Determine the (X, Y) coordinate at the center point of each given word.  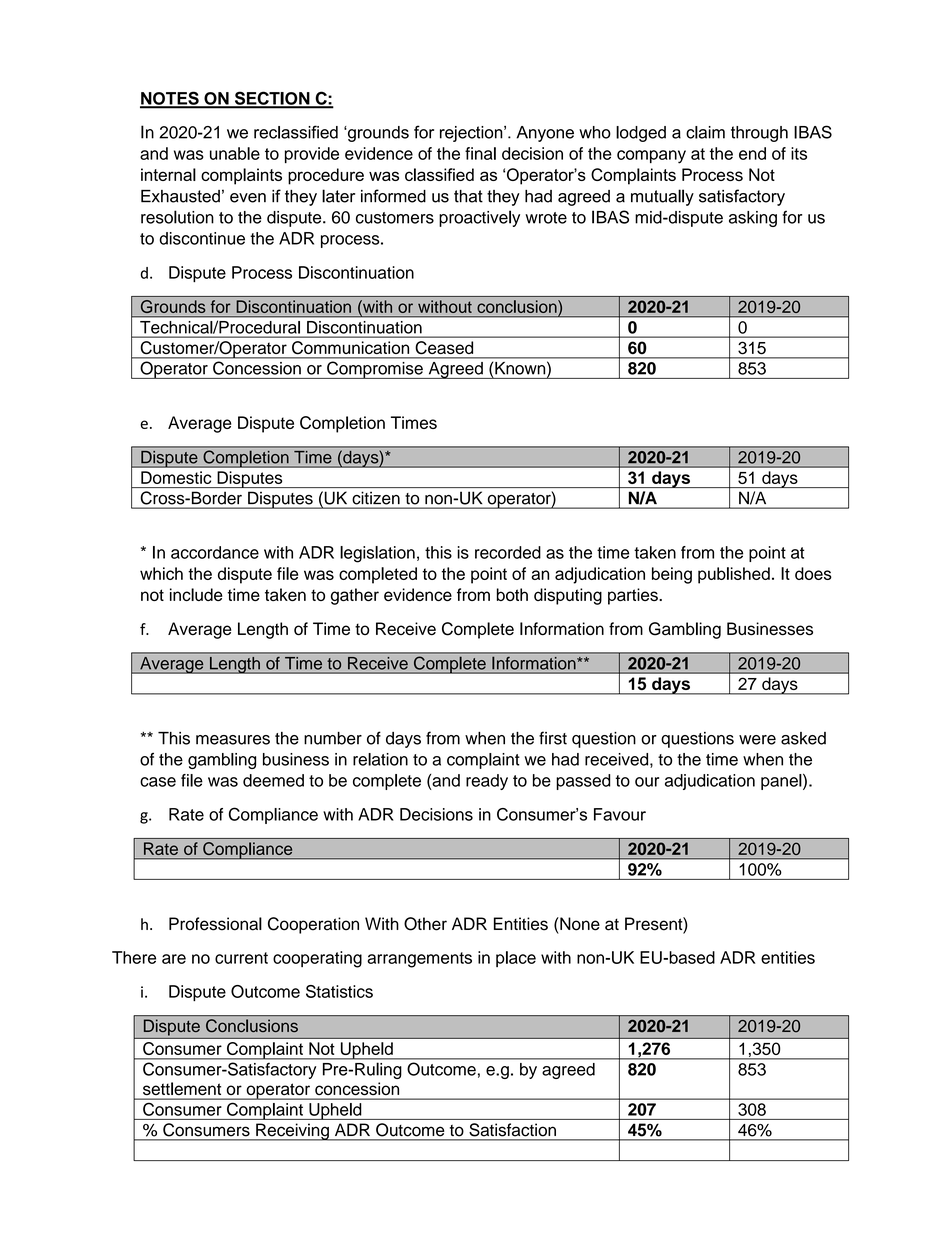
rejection (472, 134)
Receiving (292, 1132)
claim (705, 132)
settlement (182, 1088)
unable (235, 153)
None (579, 924)
